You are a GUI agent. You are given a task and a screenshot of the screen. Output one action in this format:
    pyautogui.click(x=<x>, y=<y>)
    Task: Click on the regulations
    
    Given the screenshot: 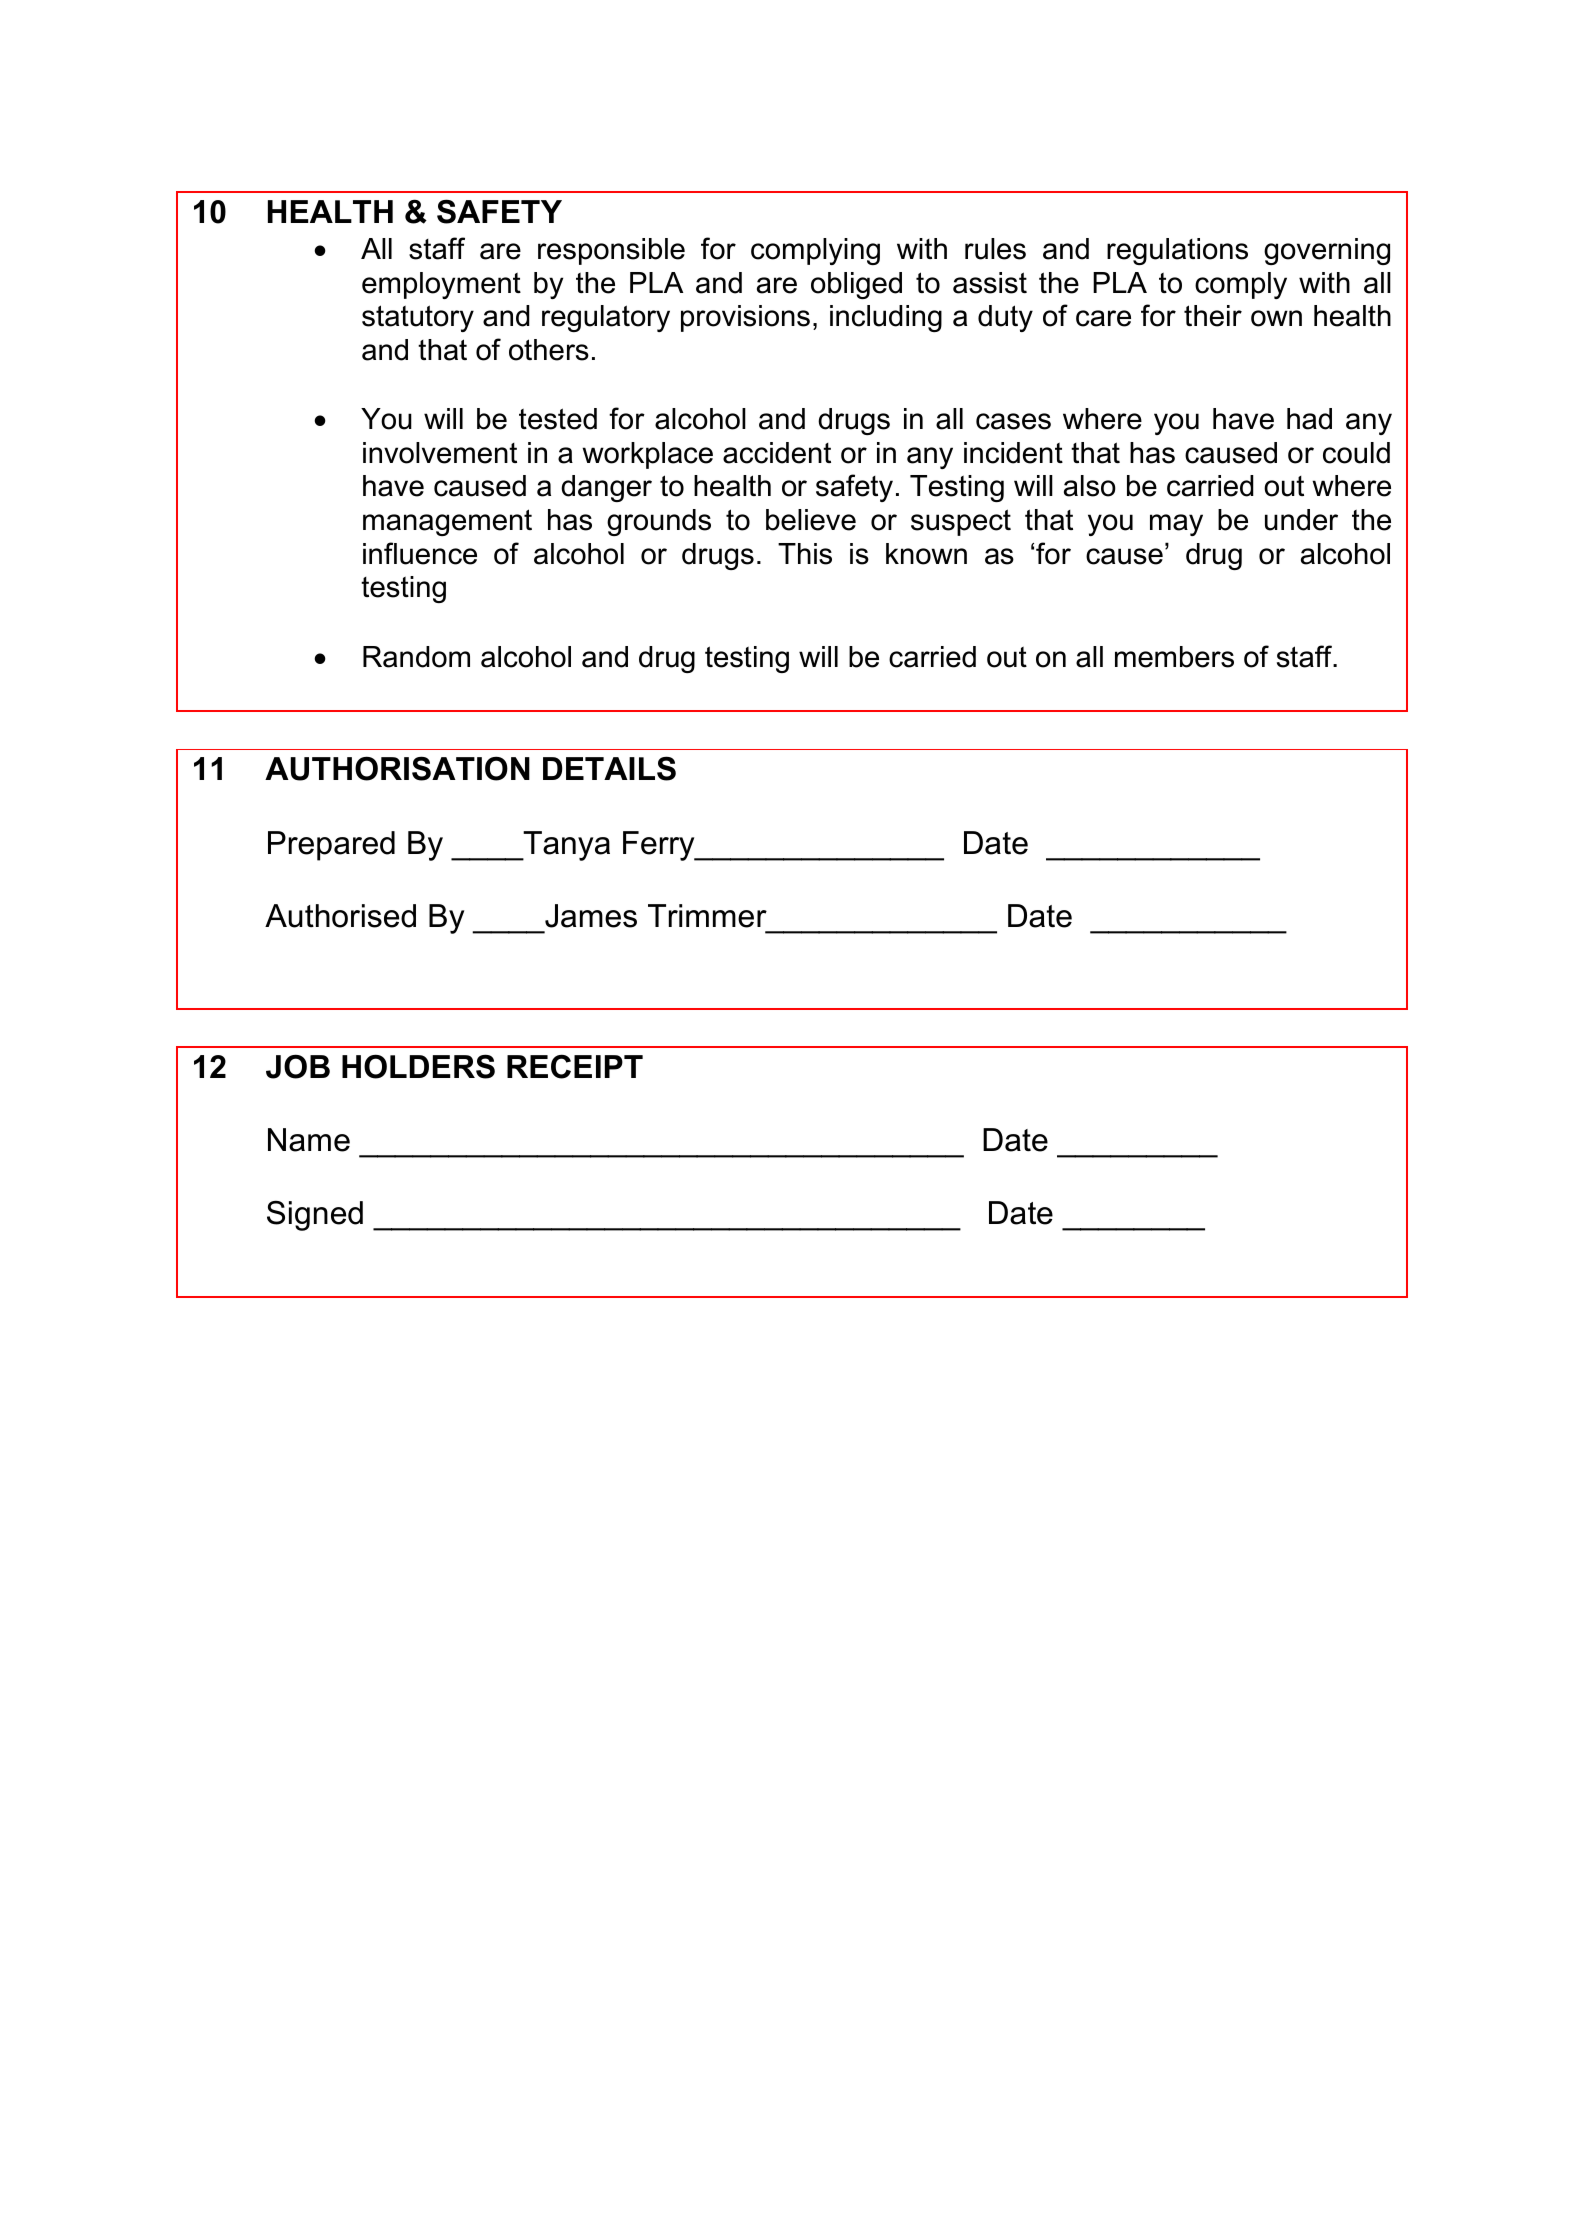 What is the action you would take?
    pyautogui.click(x=1177, y=251)
